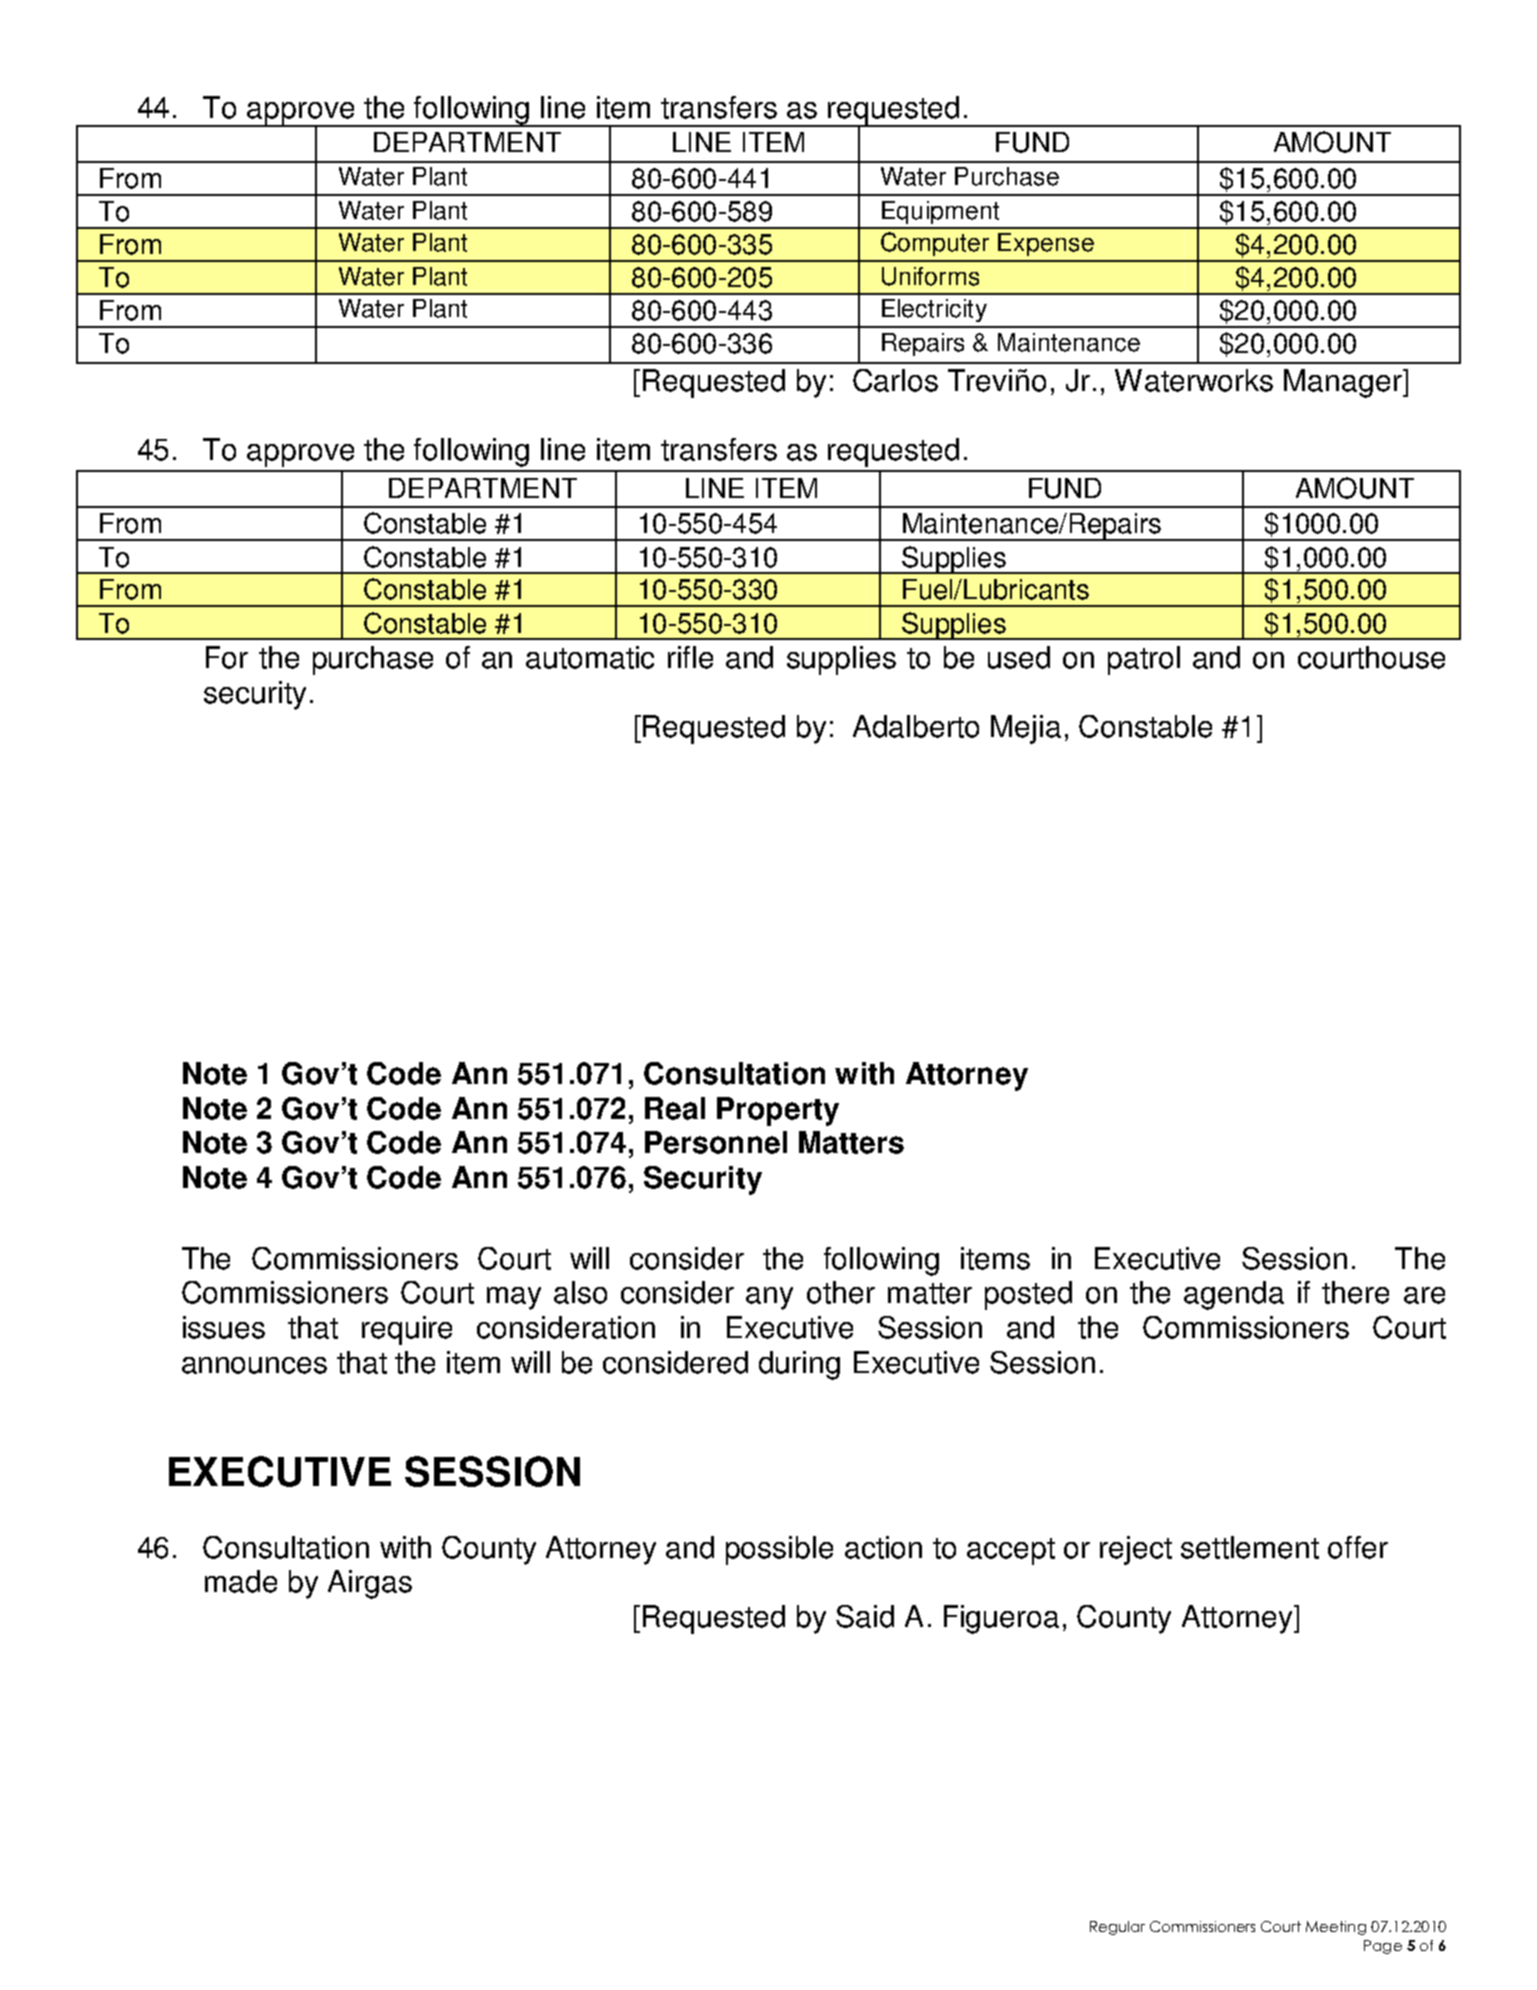  What do you see at coordinates (690, 657) in the screenshot?
I see `rifle` at bounding box center [690, 657].
